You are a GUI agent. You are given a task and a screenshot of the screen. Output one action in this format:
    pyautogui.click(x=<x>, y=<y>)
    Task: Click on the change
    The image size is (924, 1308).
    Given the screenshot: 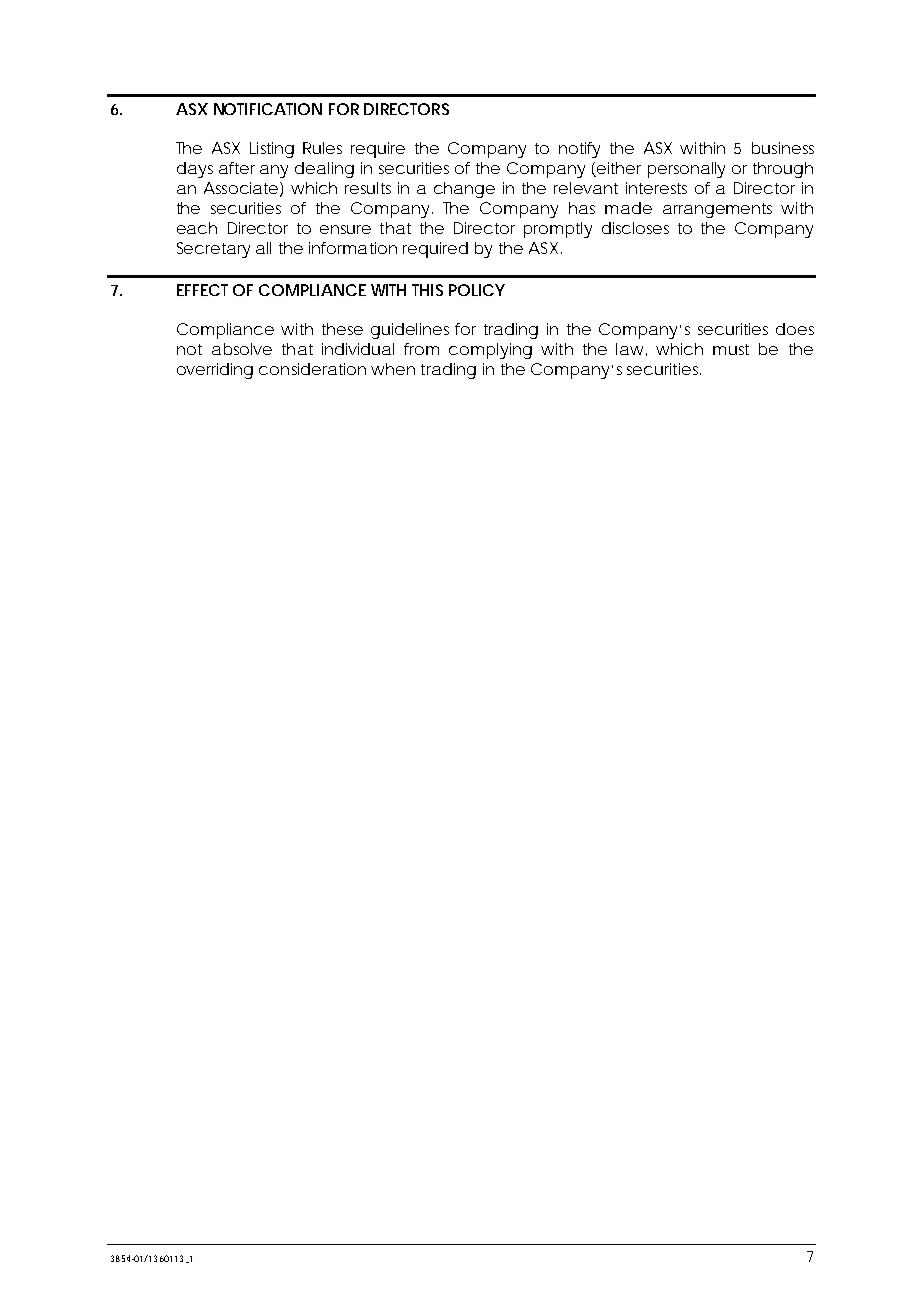 What is the action you would take?
    pyautogui.click(x=464, y=190)
